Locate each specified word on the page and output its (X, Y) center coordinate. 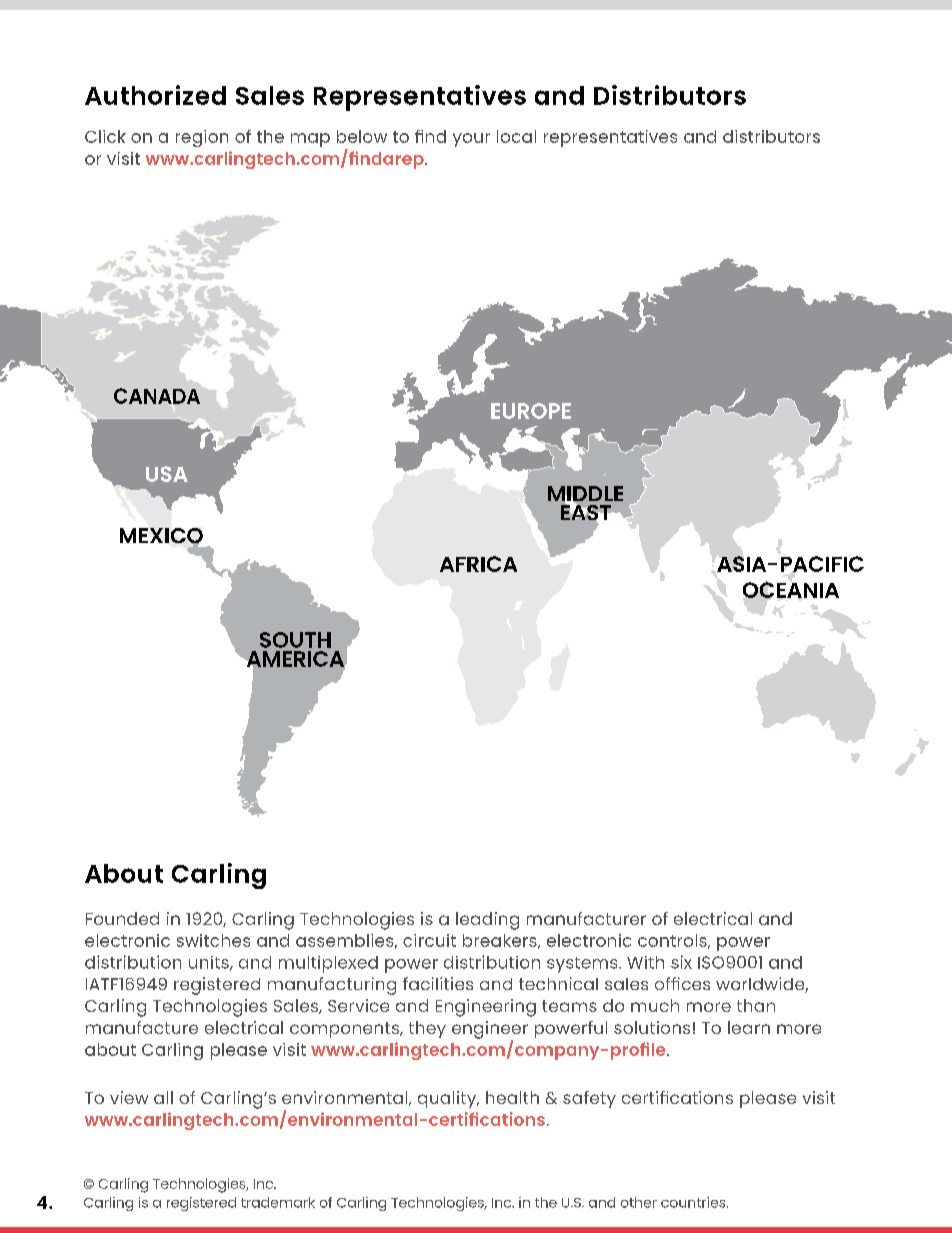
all (163, 1097)
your (471, 140)
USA (167, 474)
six (681, 962)
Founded (122, 918)
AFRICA (478, 564)
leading (487, 921)
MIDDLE (585, 495)
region (202, 138)
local (516, 136)
